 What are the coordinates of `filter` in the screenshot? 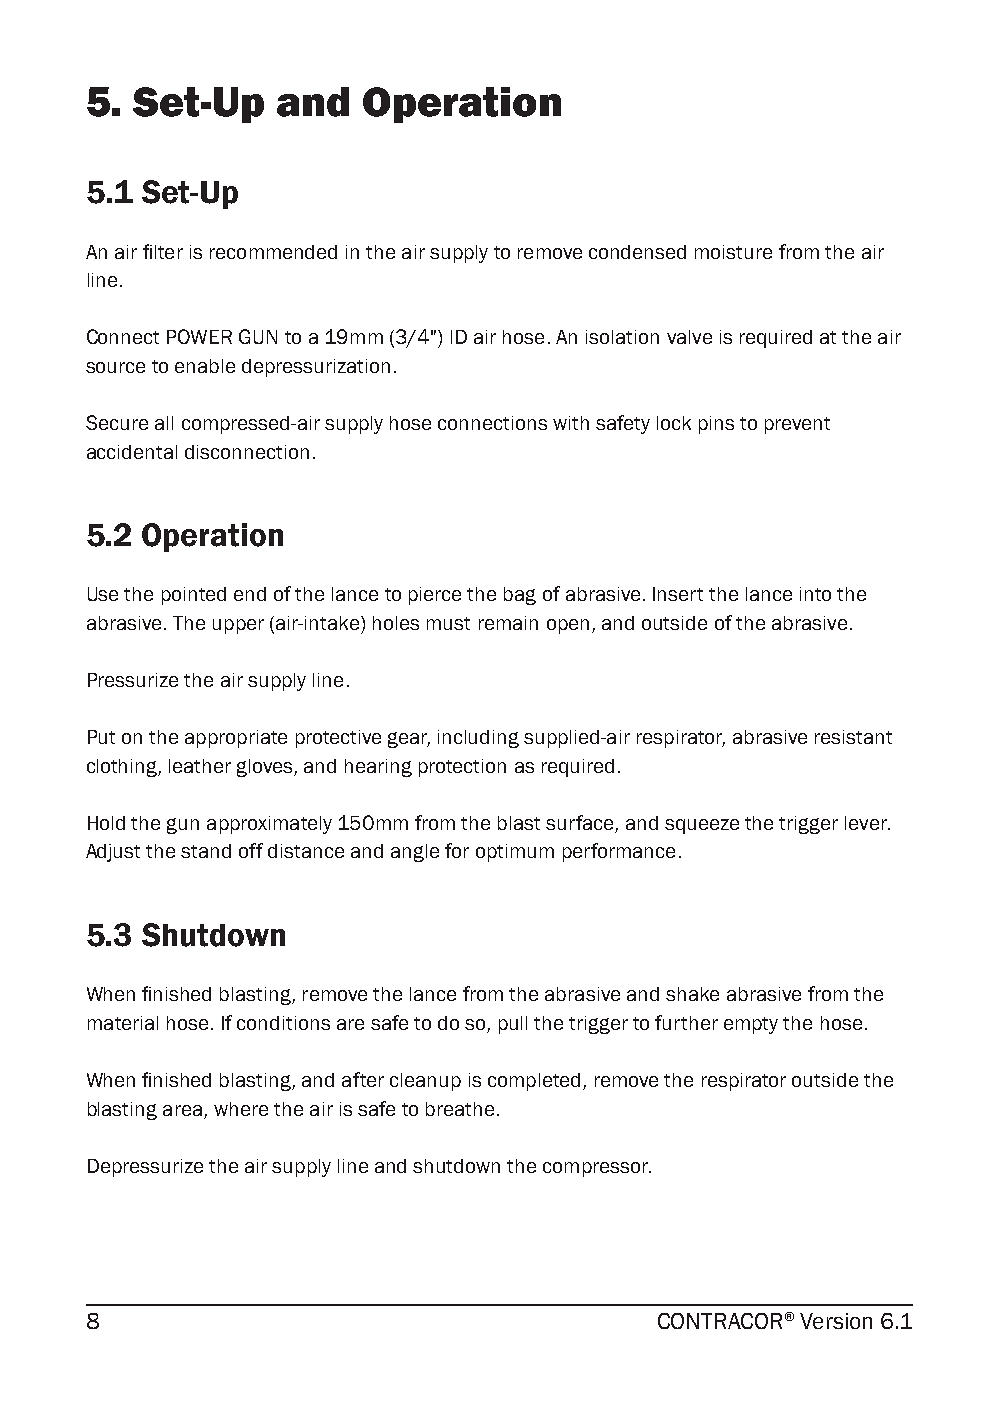 It's located at (163, 251).
